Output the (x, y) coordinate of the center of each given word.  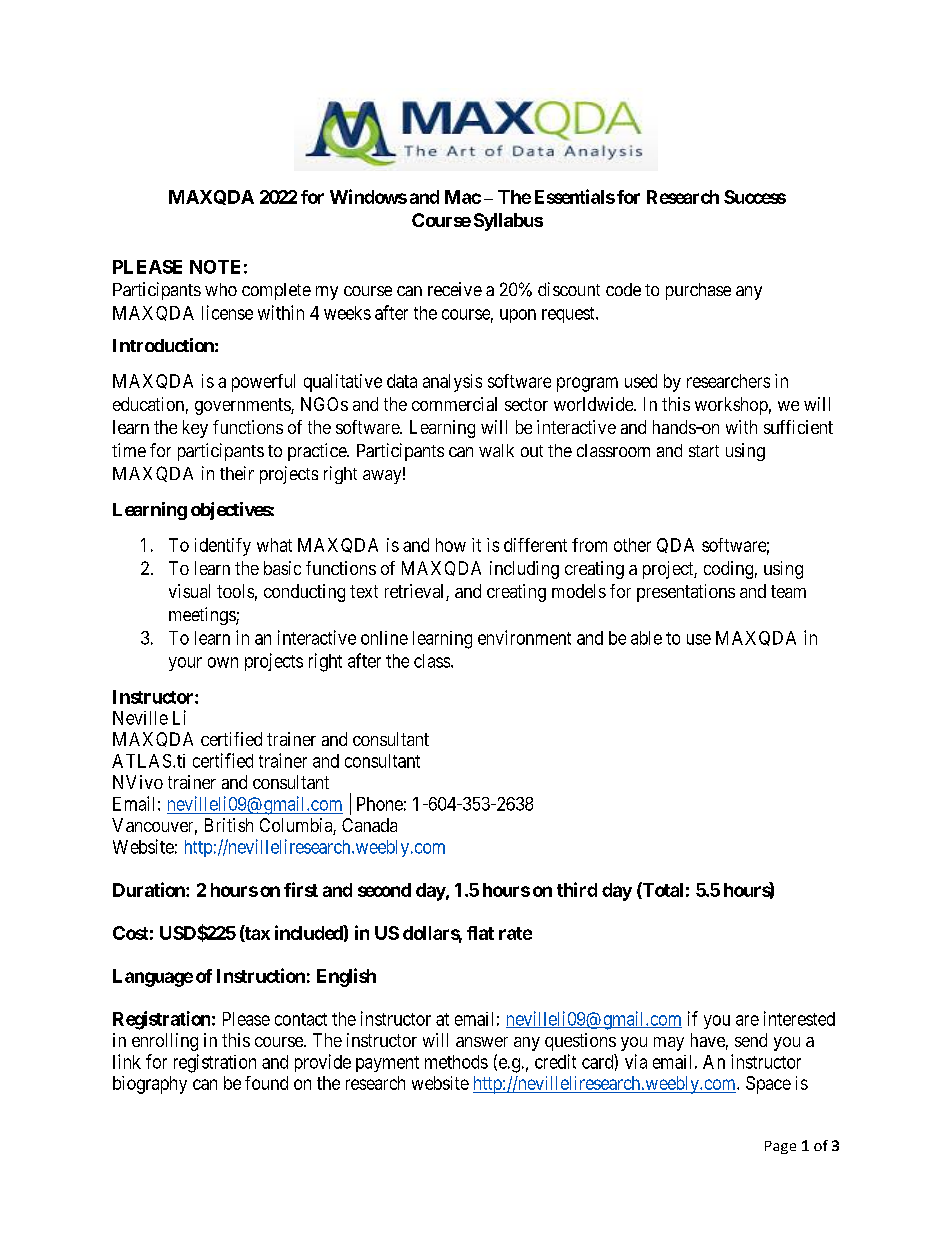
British (229, 825)
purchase (698, 291)
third (577, 889)
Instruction (261, 975)
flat (480, 933)
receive (455, 289)
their (237, 473)
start (704, 451)
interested (799, 1018)
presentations (686, 593)
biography (150, 1085)
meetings (203, 616)
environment (524, 637)
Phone (380, 804)
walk (496, 450)
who (221, 289)
